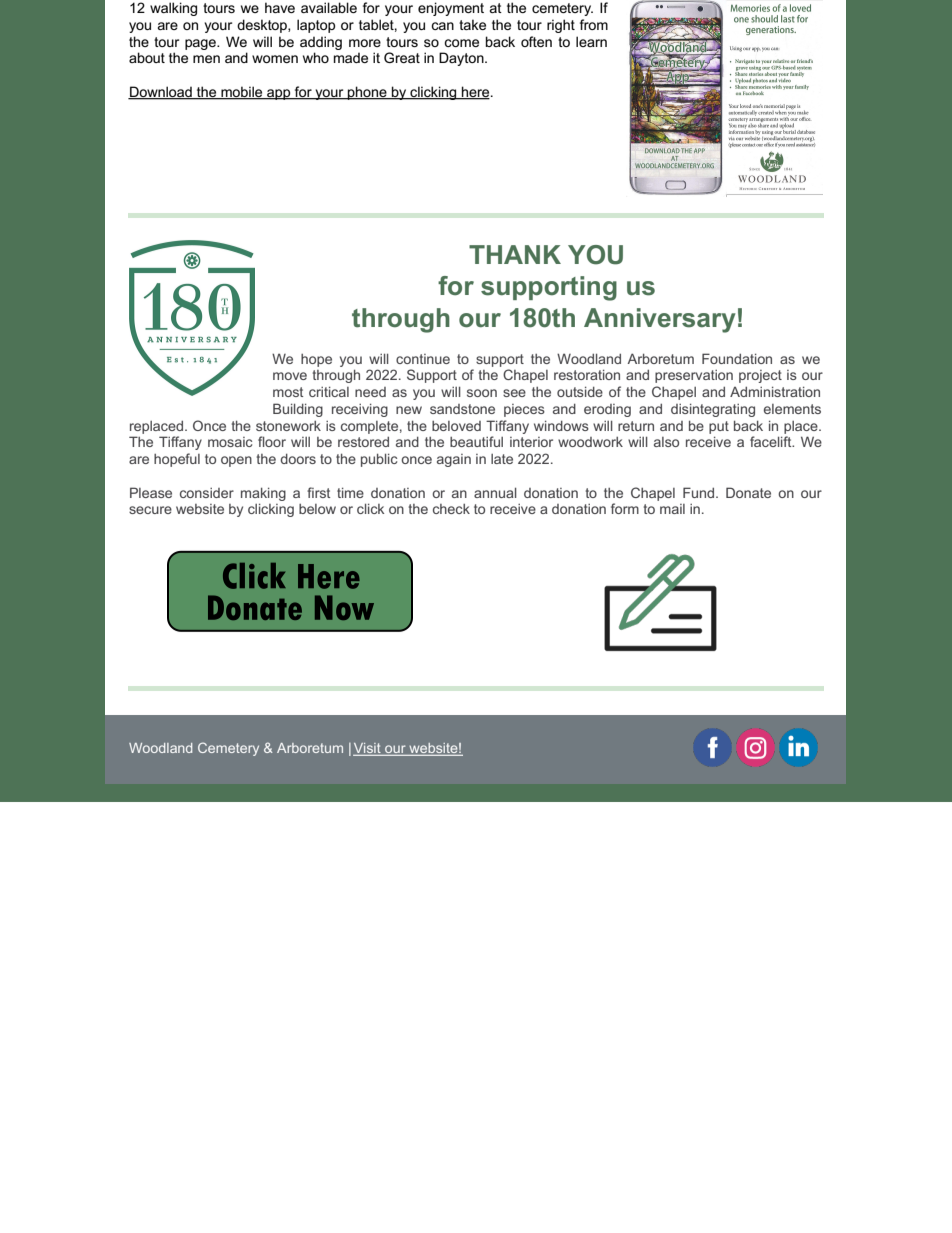 This screenshot has width=952, height=1233. I want to click on soon, so click(482, 393).
